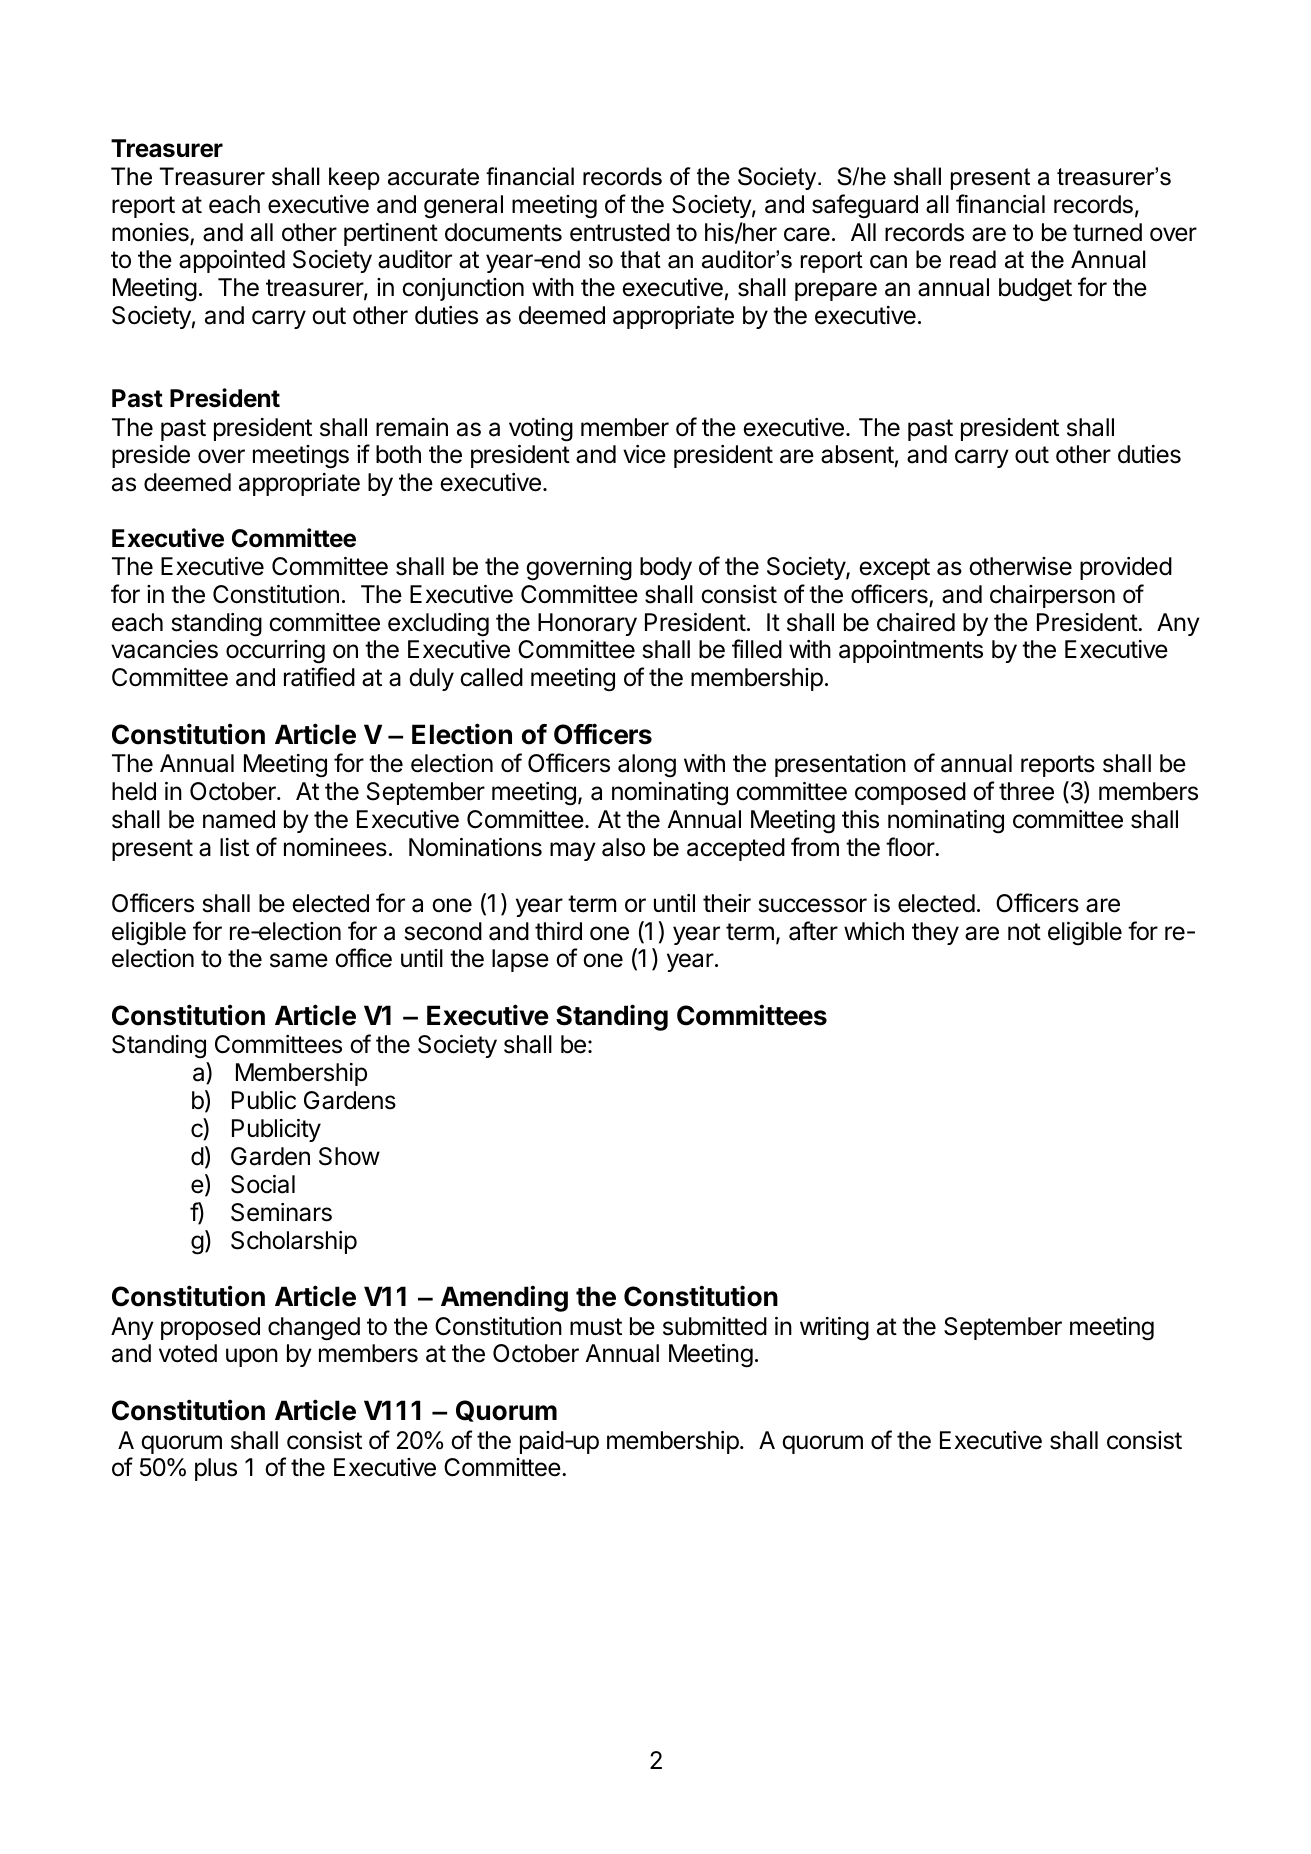 The image size is (1311, 1854). I want to click on must, so click(596, 1327).
